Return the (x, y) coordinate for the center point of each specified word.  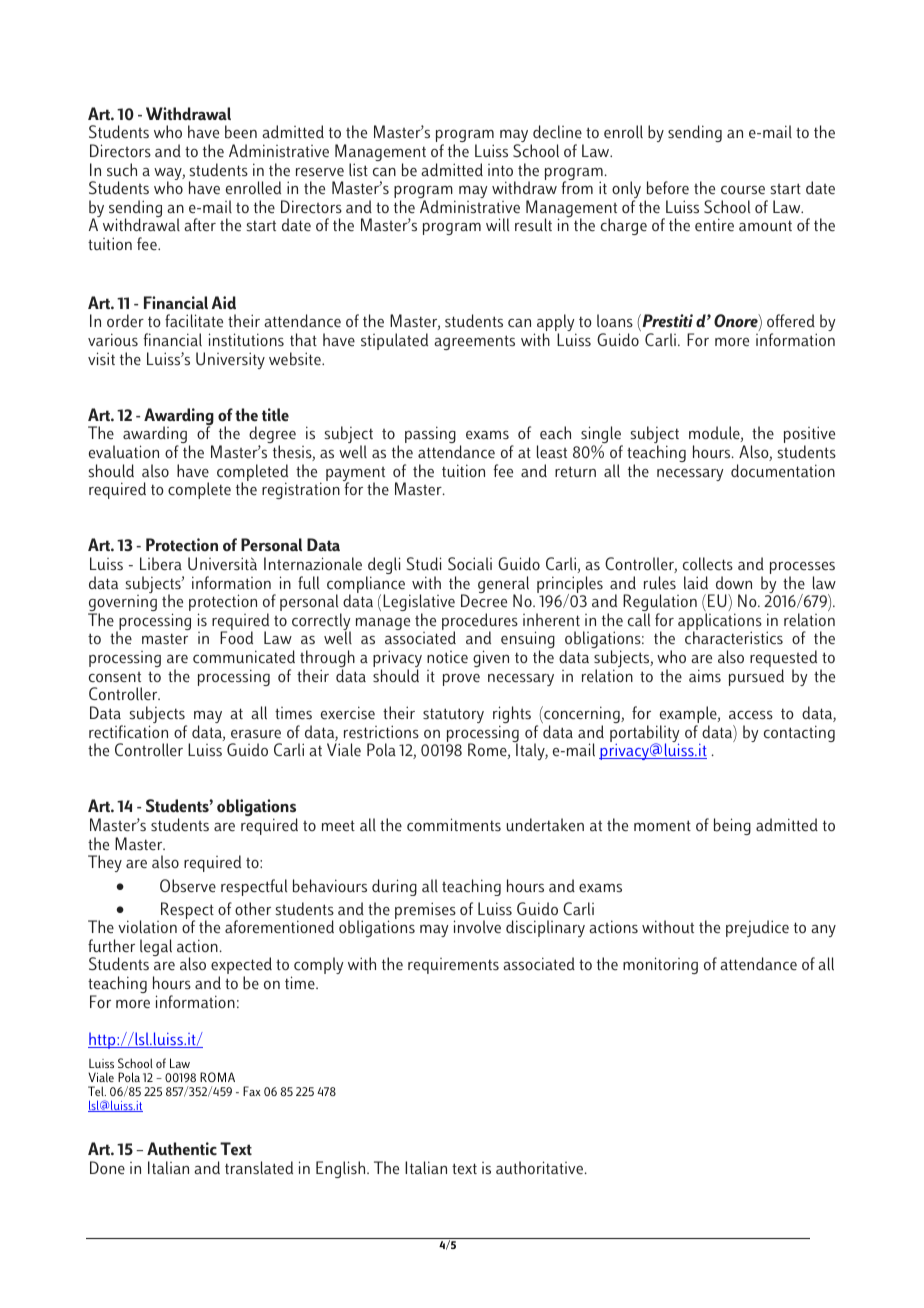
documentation (783, 470)
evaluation (124, 452)
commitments (454, 825)
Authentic (182, 1149)
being (732, 826)
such (122, 170)
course (743, 190)
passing (430, 434)
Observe (188, 886)
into (500, 170)
